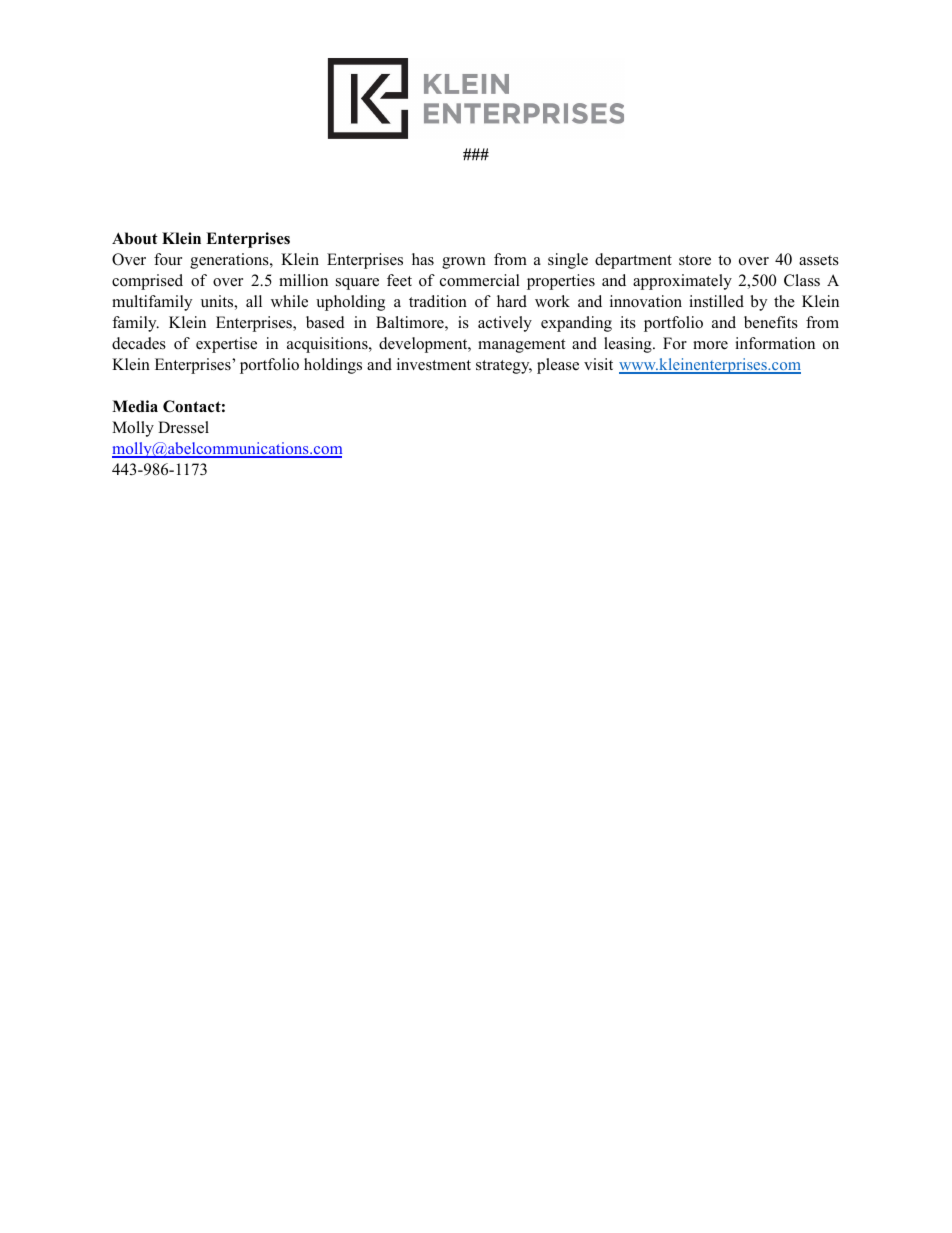 This screenshot has width=952, height=1233. Describe the element at coordinates (695, 260) in the screenshot. I see `store` at that location.
